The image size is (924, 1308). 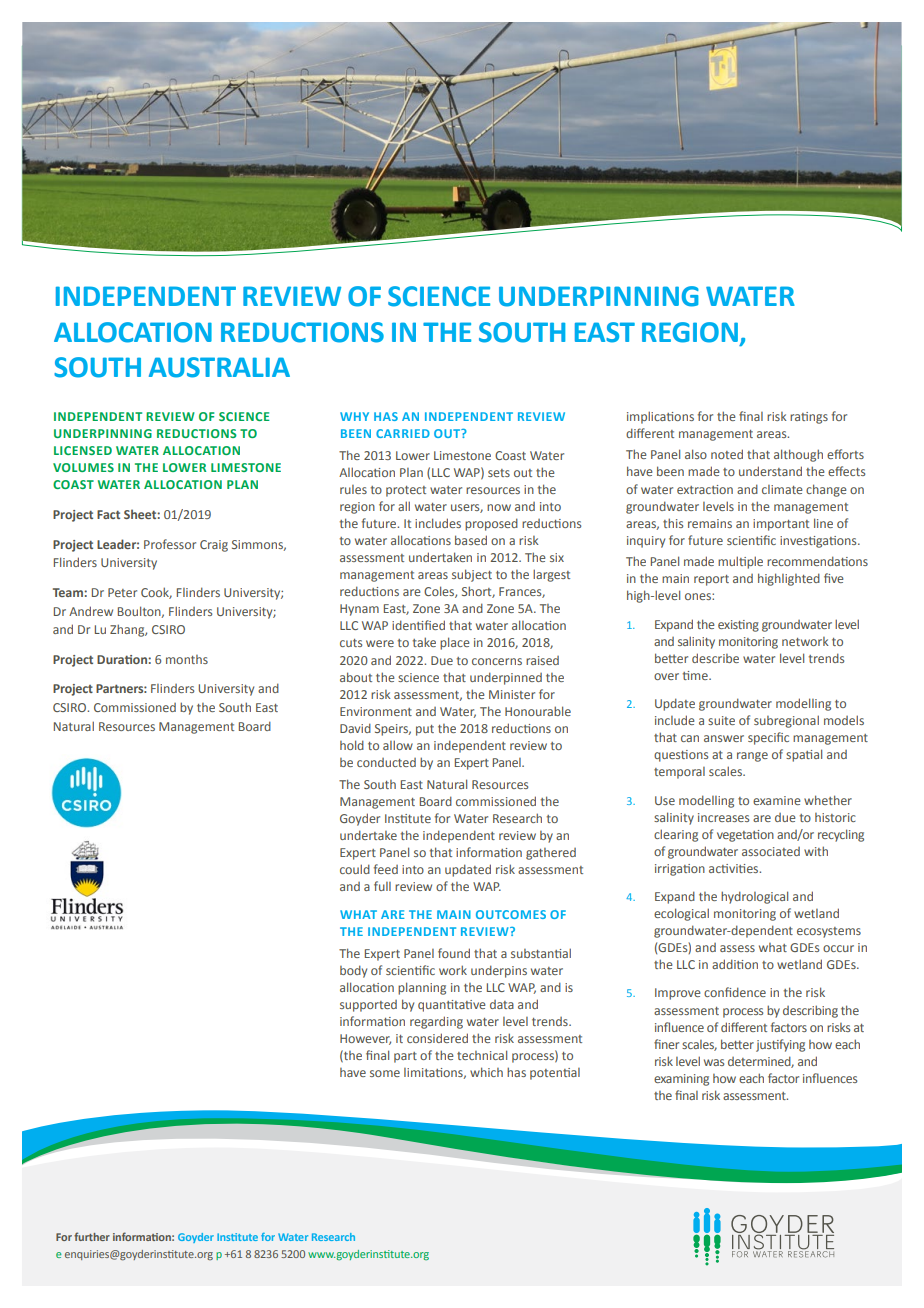 I want to click on CARRIED, so click(x=403, y=433).
